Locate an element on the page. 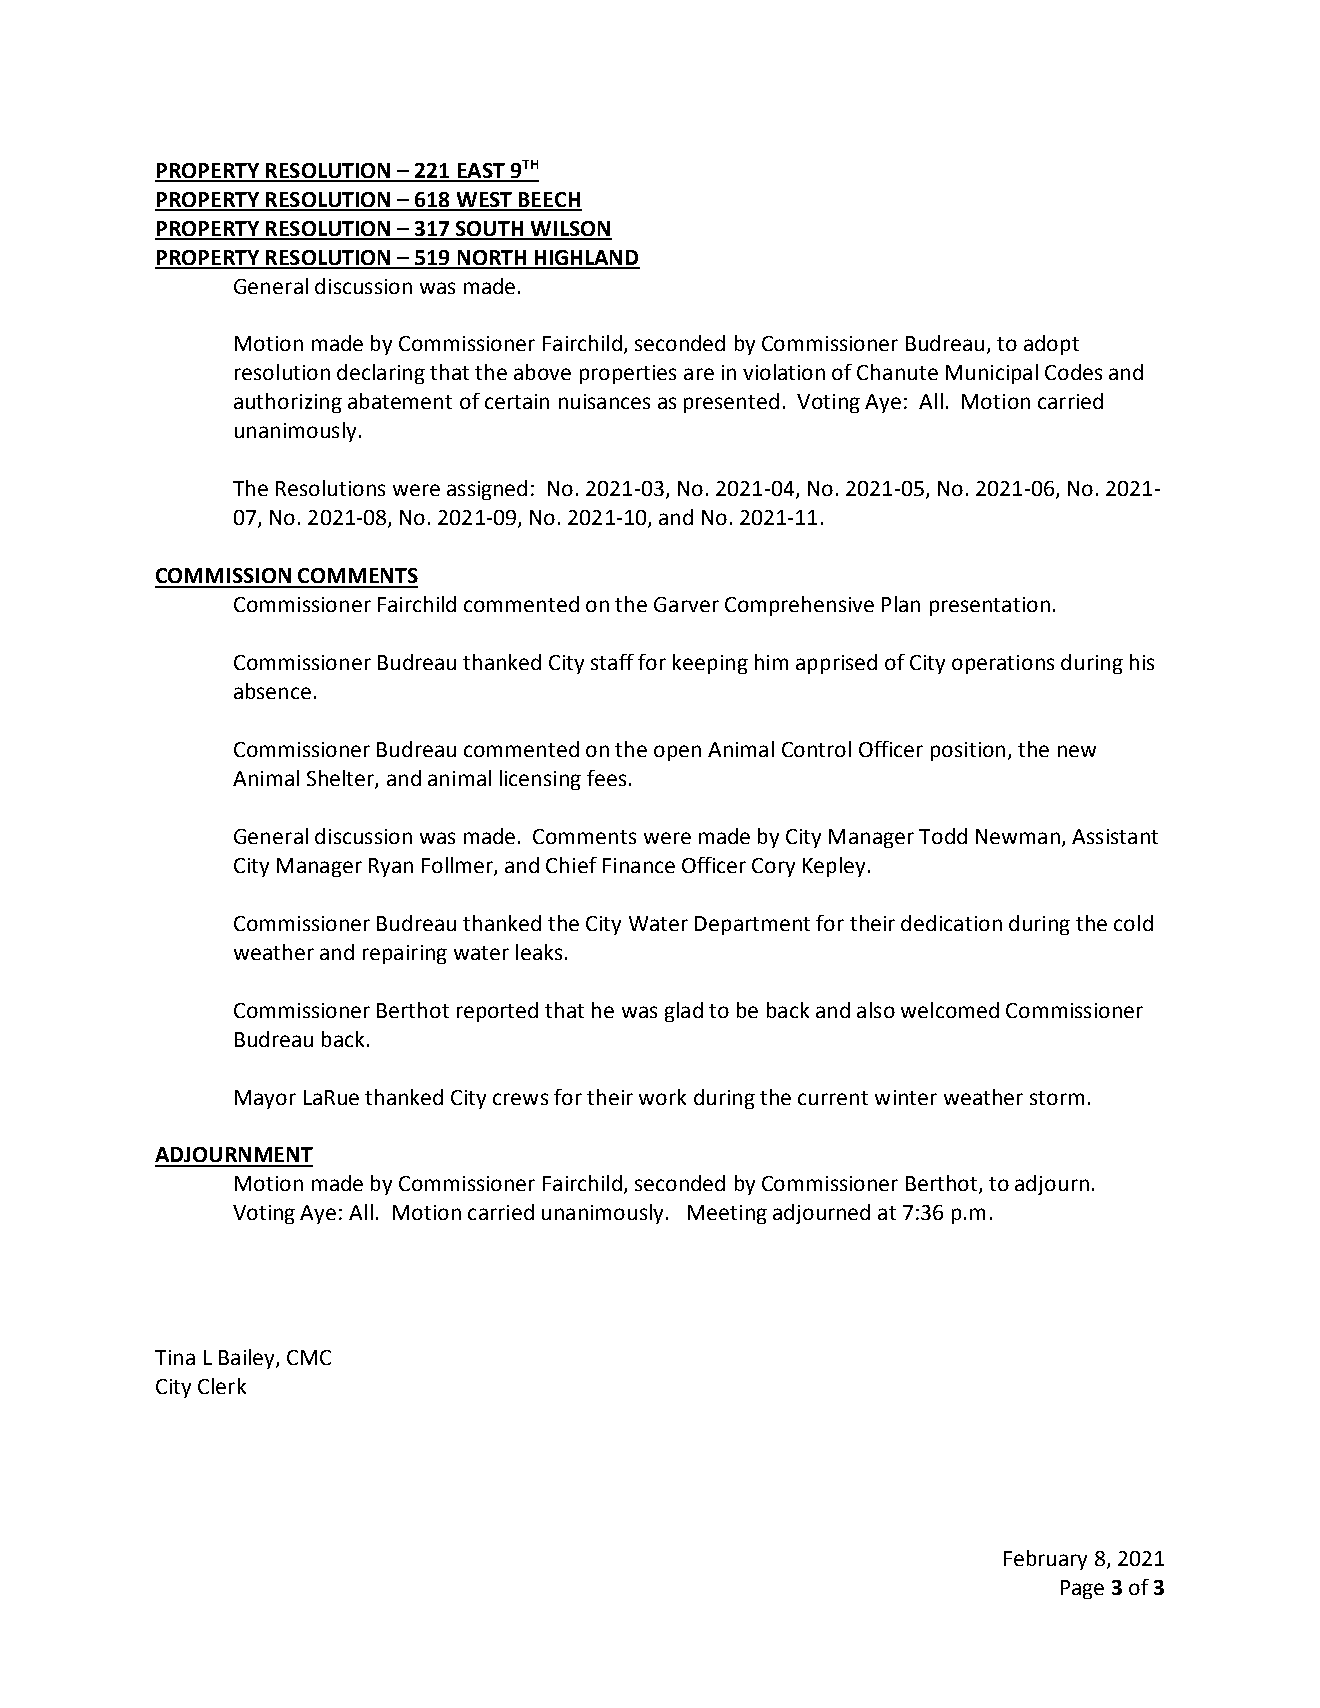 This document has width=1320, height=1708. adopt is located at coordinates (1051, 345).
